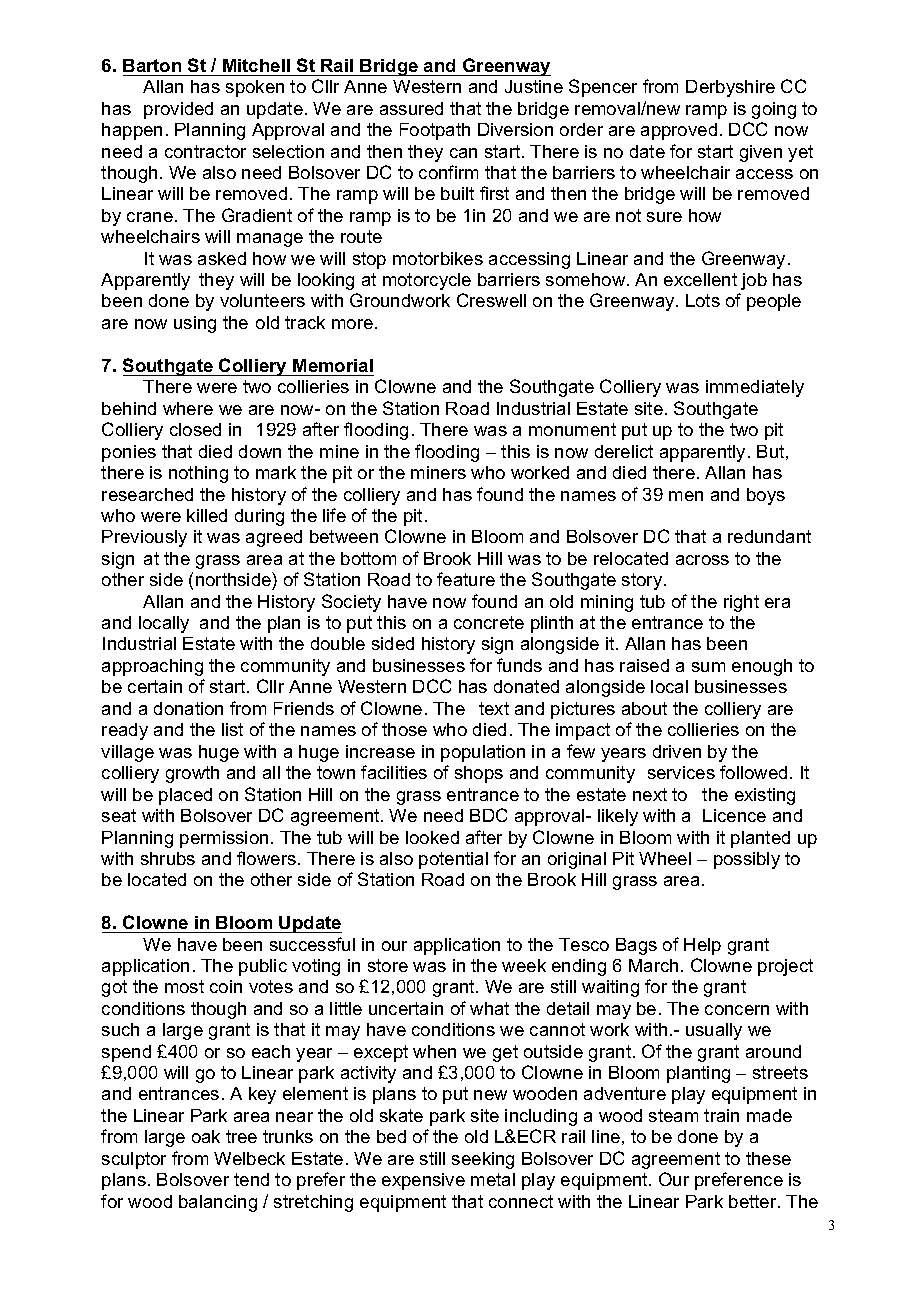 This image has width=924, height=1308. What do you see at coordinates (708, 667) in the image?
I see `sum` at bounding box center [708, 667].
